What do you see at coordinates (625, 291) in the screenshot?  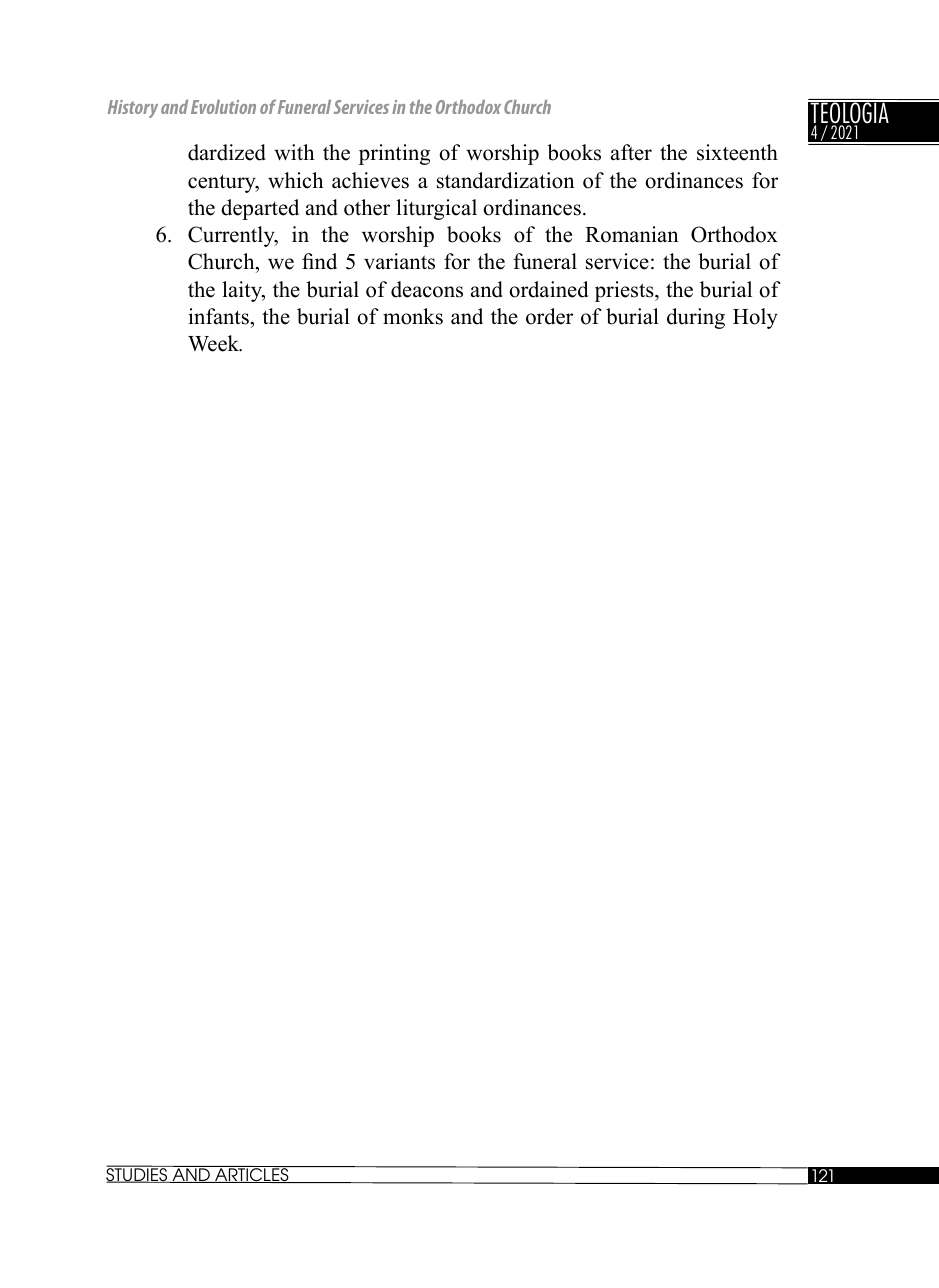 I see `priests` at bounding box center [625, 291].
